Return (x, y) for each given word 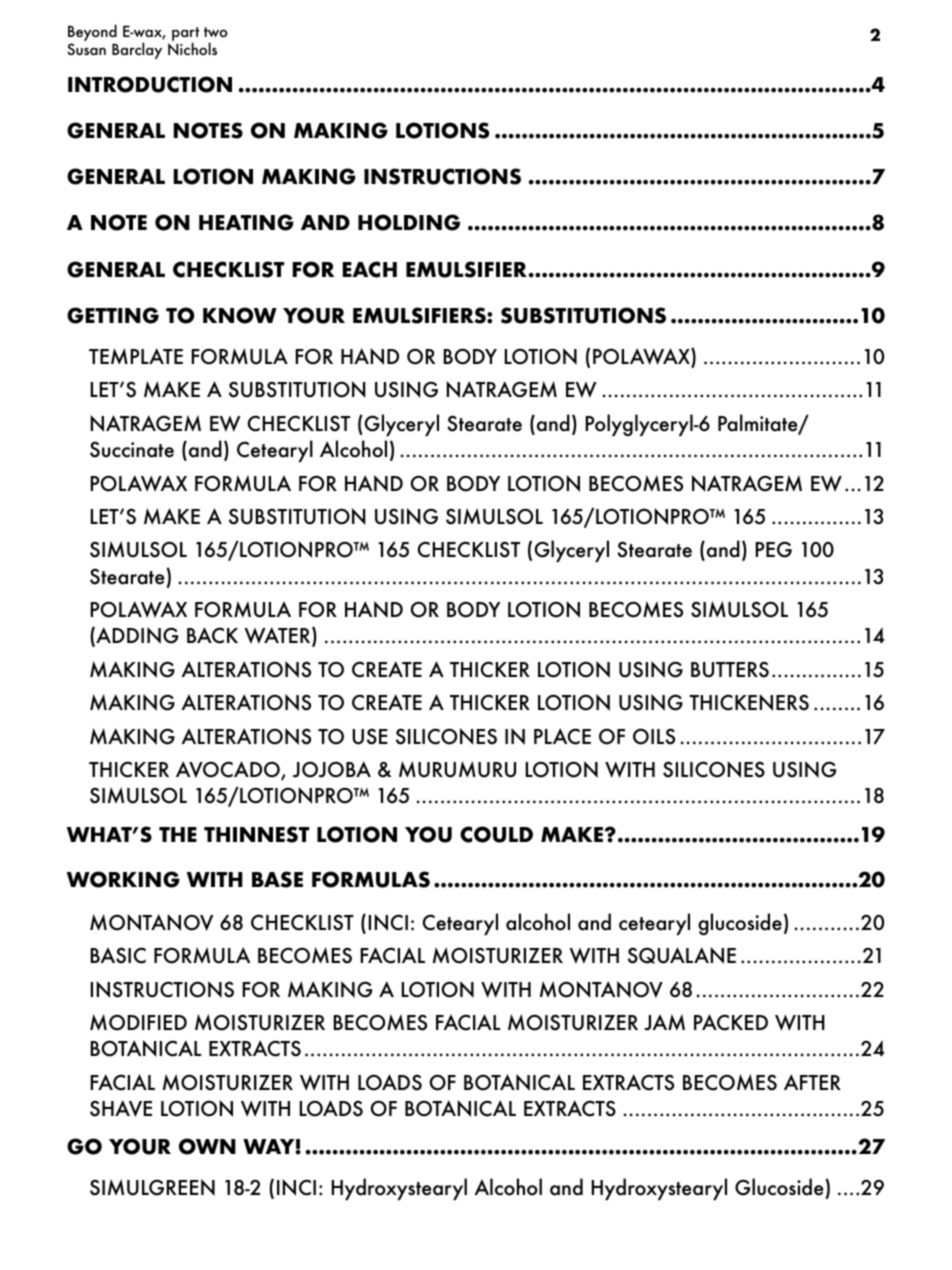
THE (178, 834)
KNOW (240, 315)
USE (370, 736)
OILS (654, 736)
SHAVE (121, 1108)
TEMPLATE (136, 356)
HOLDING (409, 222)
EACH (370, 269)
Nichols (192, 48)
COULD (496, 834)
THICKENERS (749, 702)
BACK (212, 635)
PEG (773, 549)
